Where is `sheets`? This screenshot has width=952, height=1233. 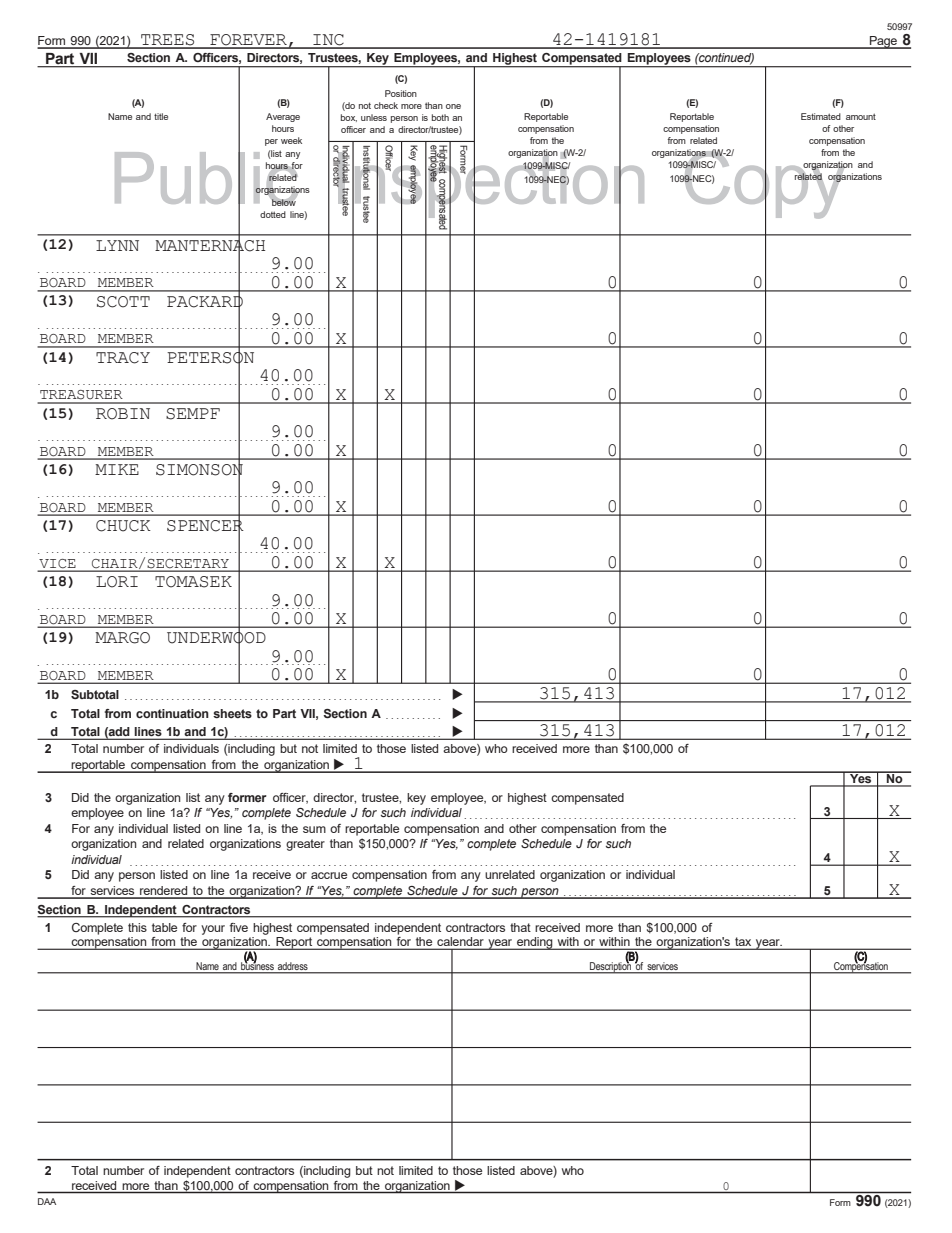 sheets is located at coordinates (232, 713).
